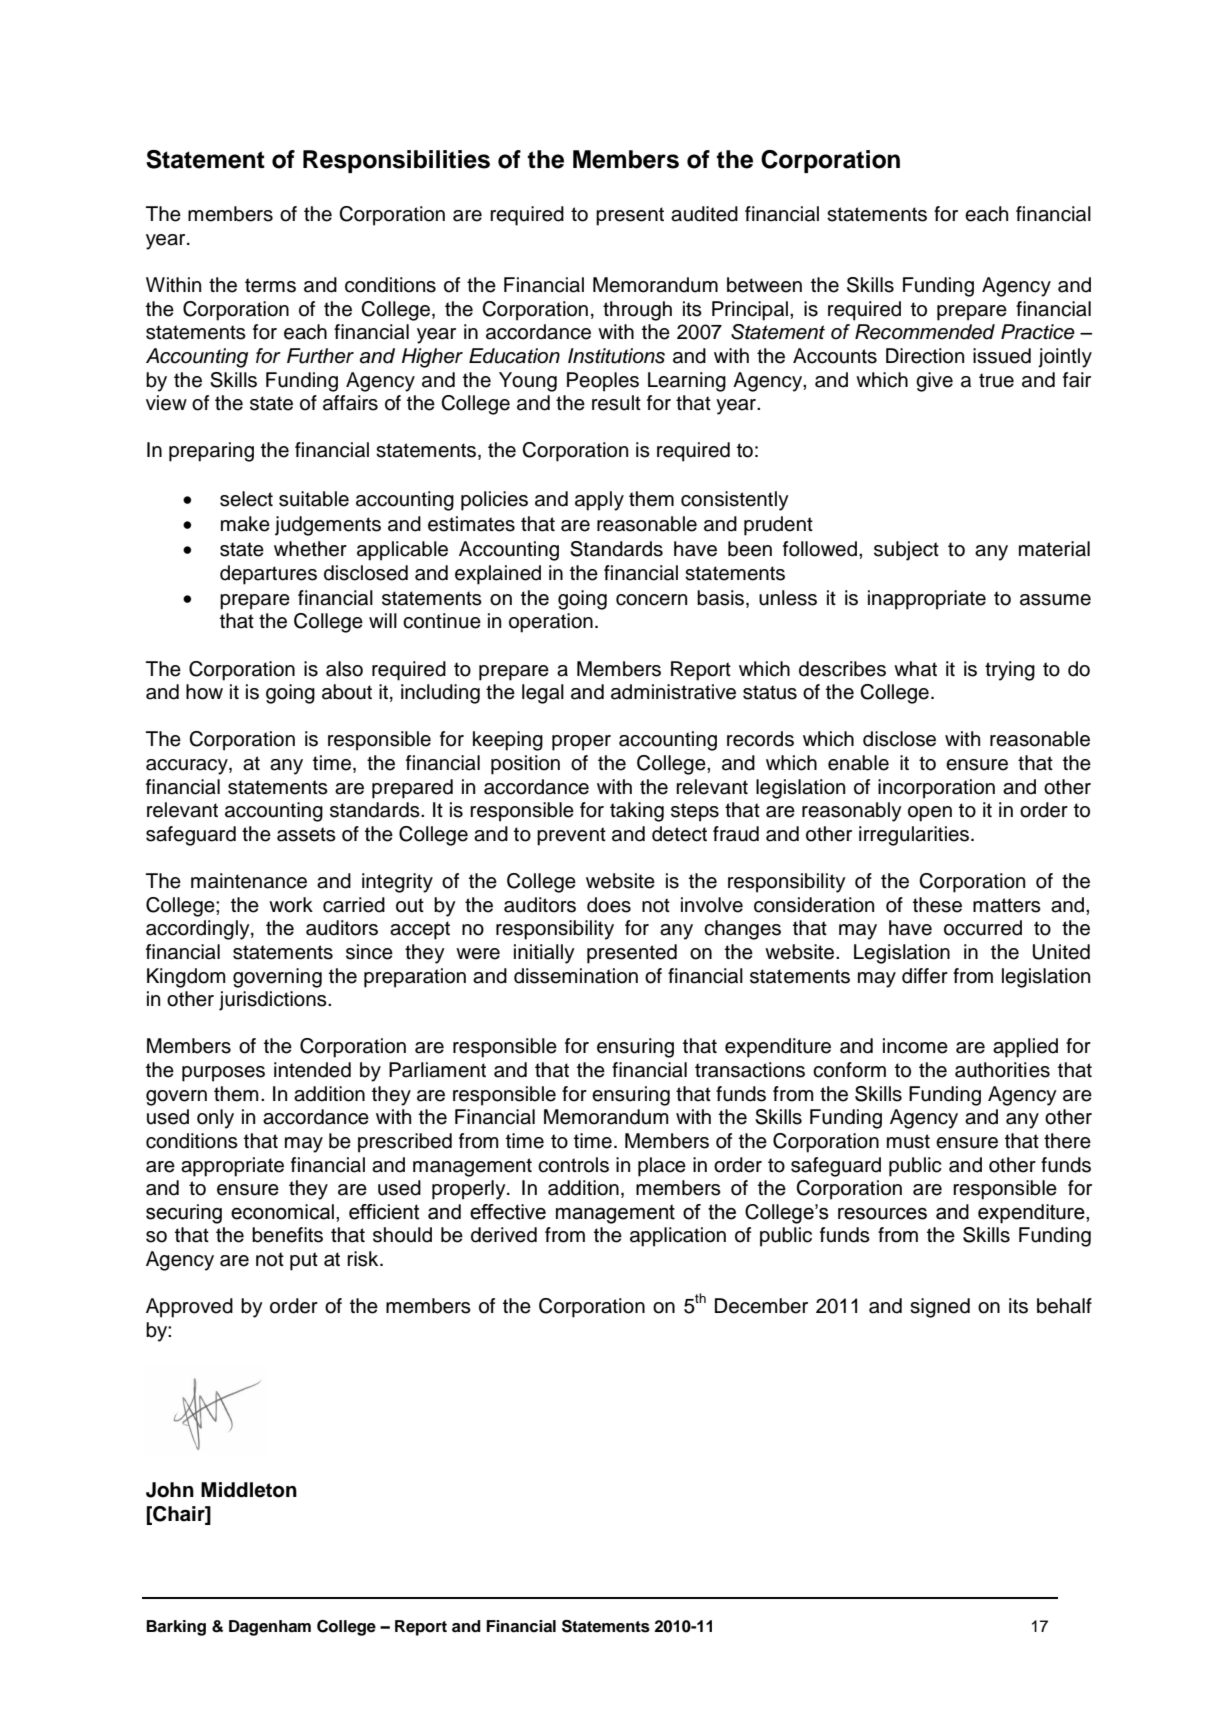 The width and height of the page is (1223, 1729). I want to click on administrative, so click(673, 692).
